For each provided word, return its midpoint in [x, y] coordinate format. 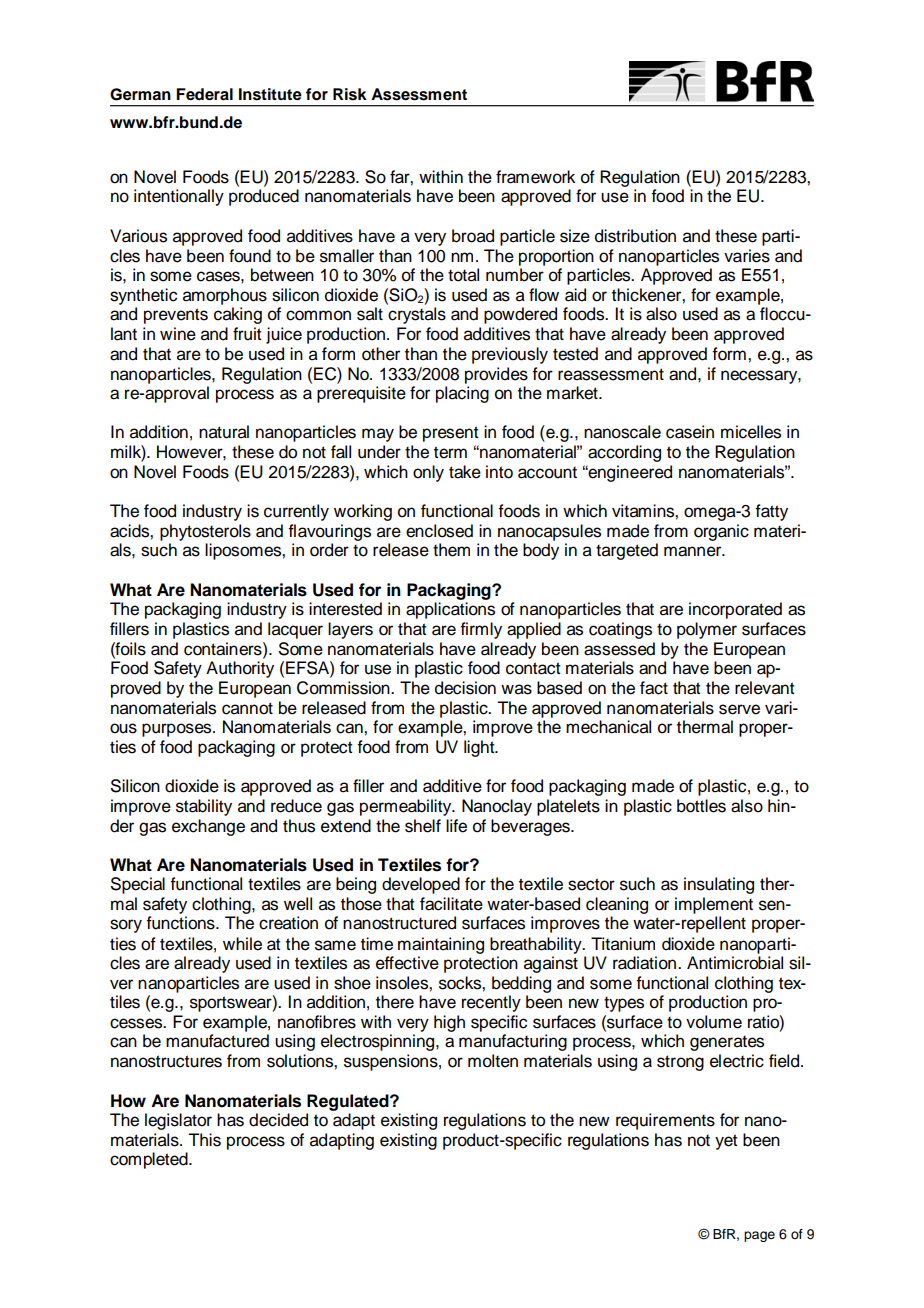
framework [535, 177]
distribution [635, 236]
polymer [707, 630]
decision [465, 688]
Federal [204, 94]
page [759, 1236]
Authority [240, 669]
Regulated [349, 1102]
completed [150, 1160]
